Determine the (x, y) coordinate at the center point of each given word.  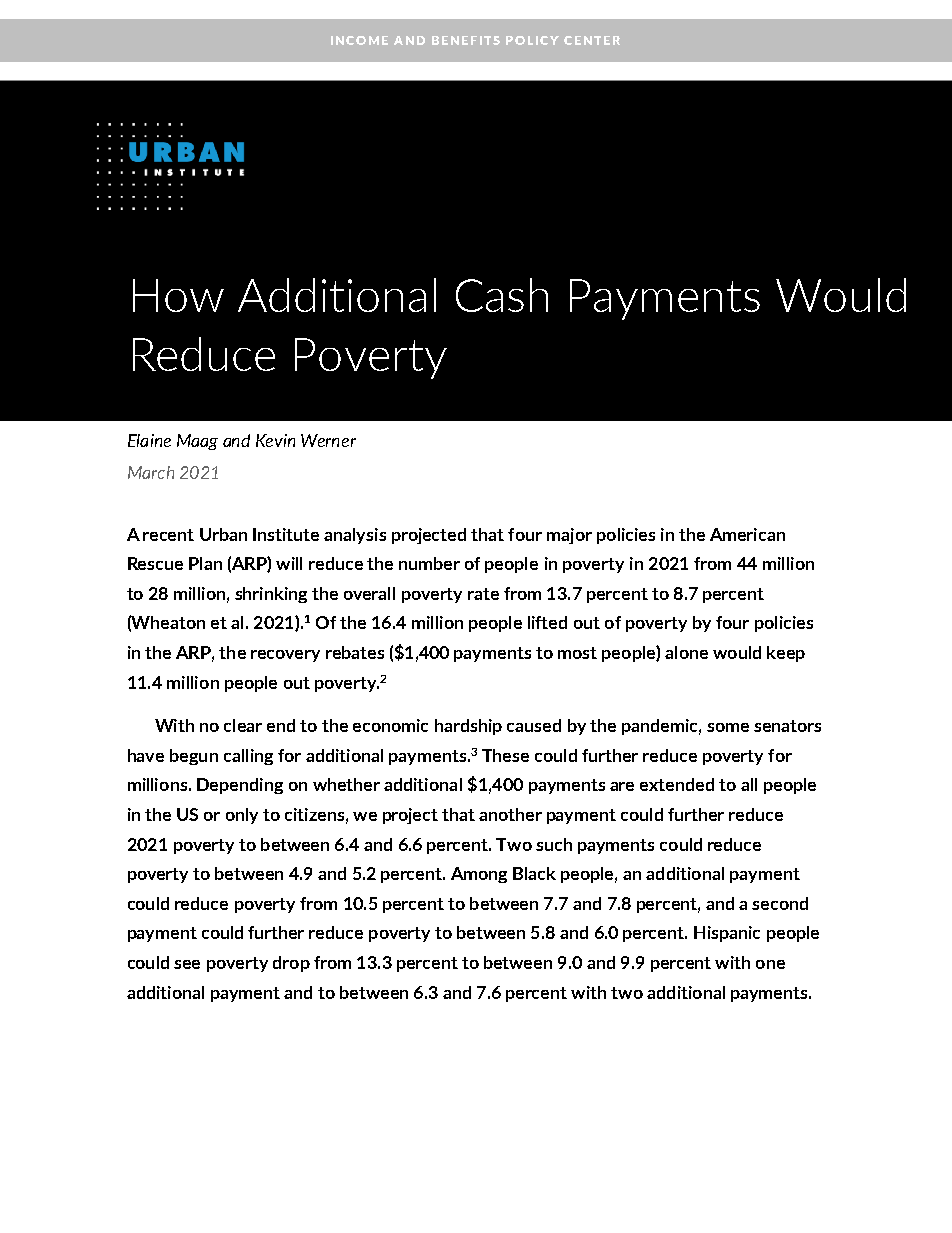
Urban (223, 534)
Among (479, 875)
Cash (502, 295)
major (569, 536)
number (429, 563)
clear (243, 725)
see (187, 964)
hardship (468, 727)
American (747, 534)
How (178, 295)
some (728, 727)
